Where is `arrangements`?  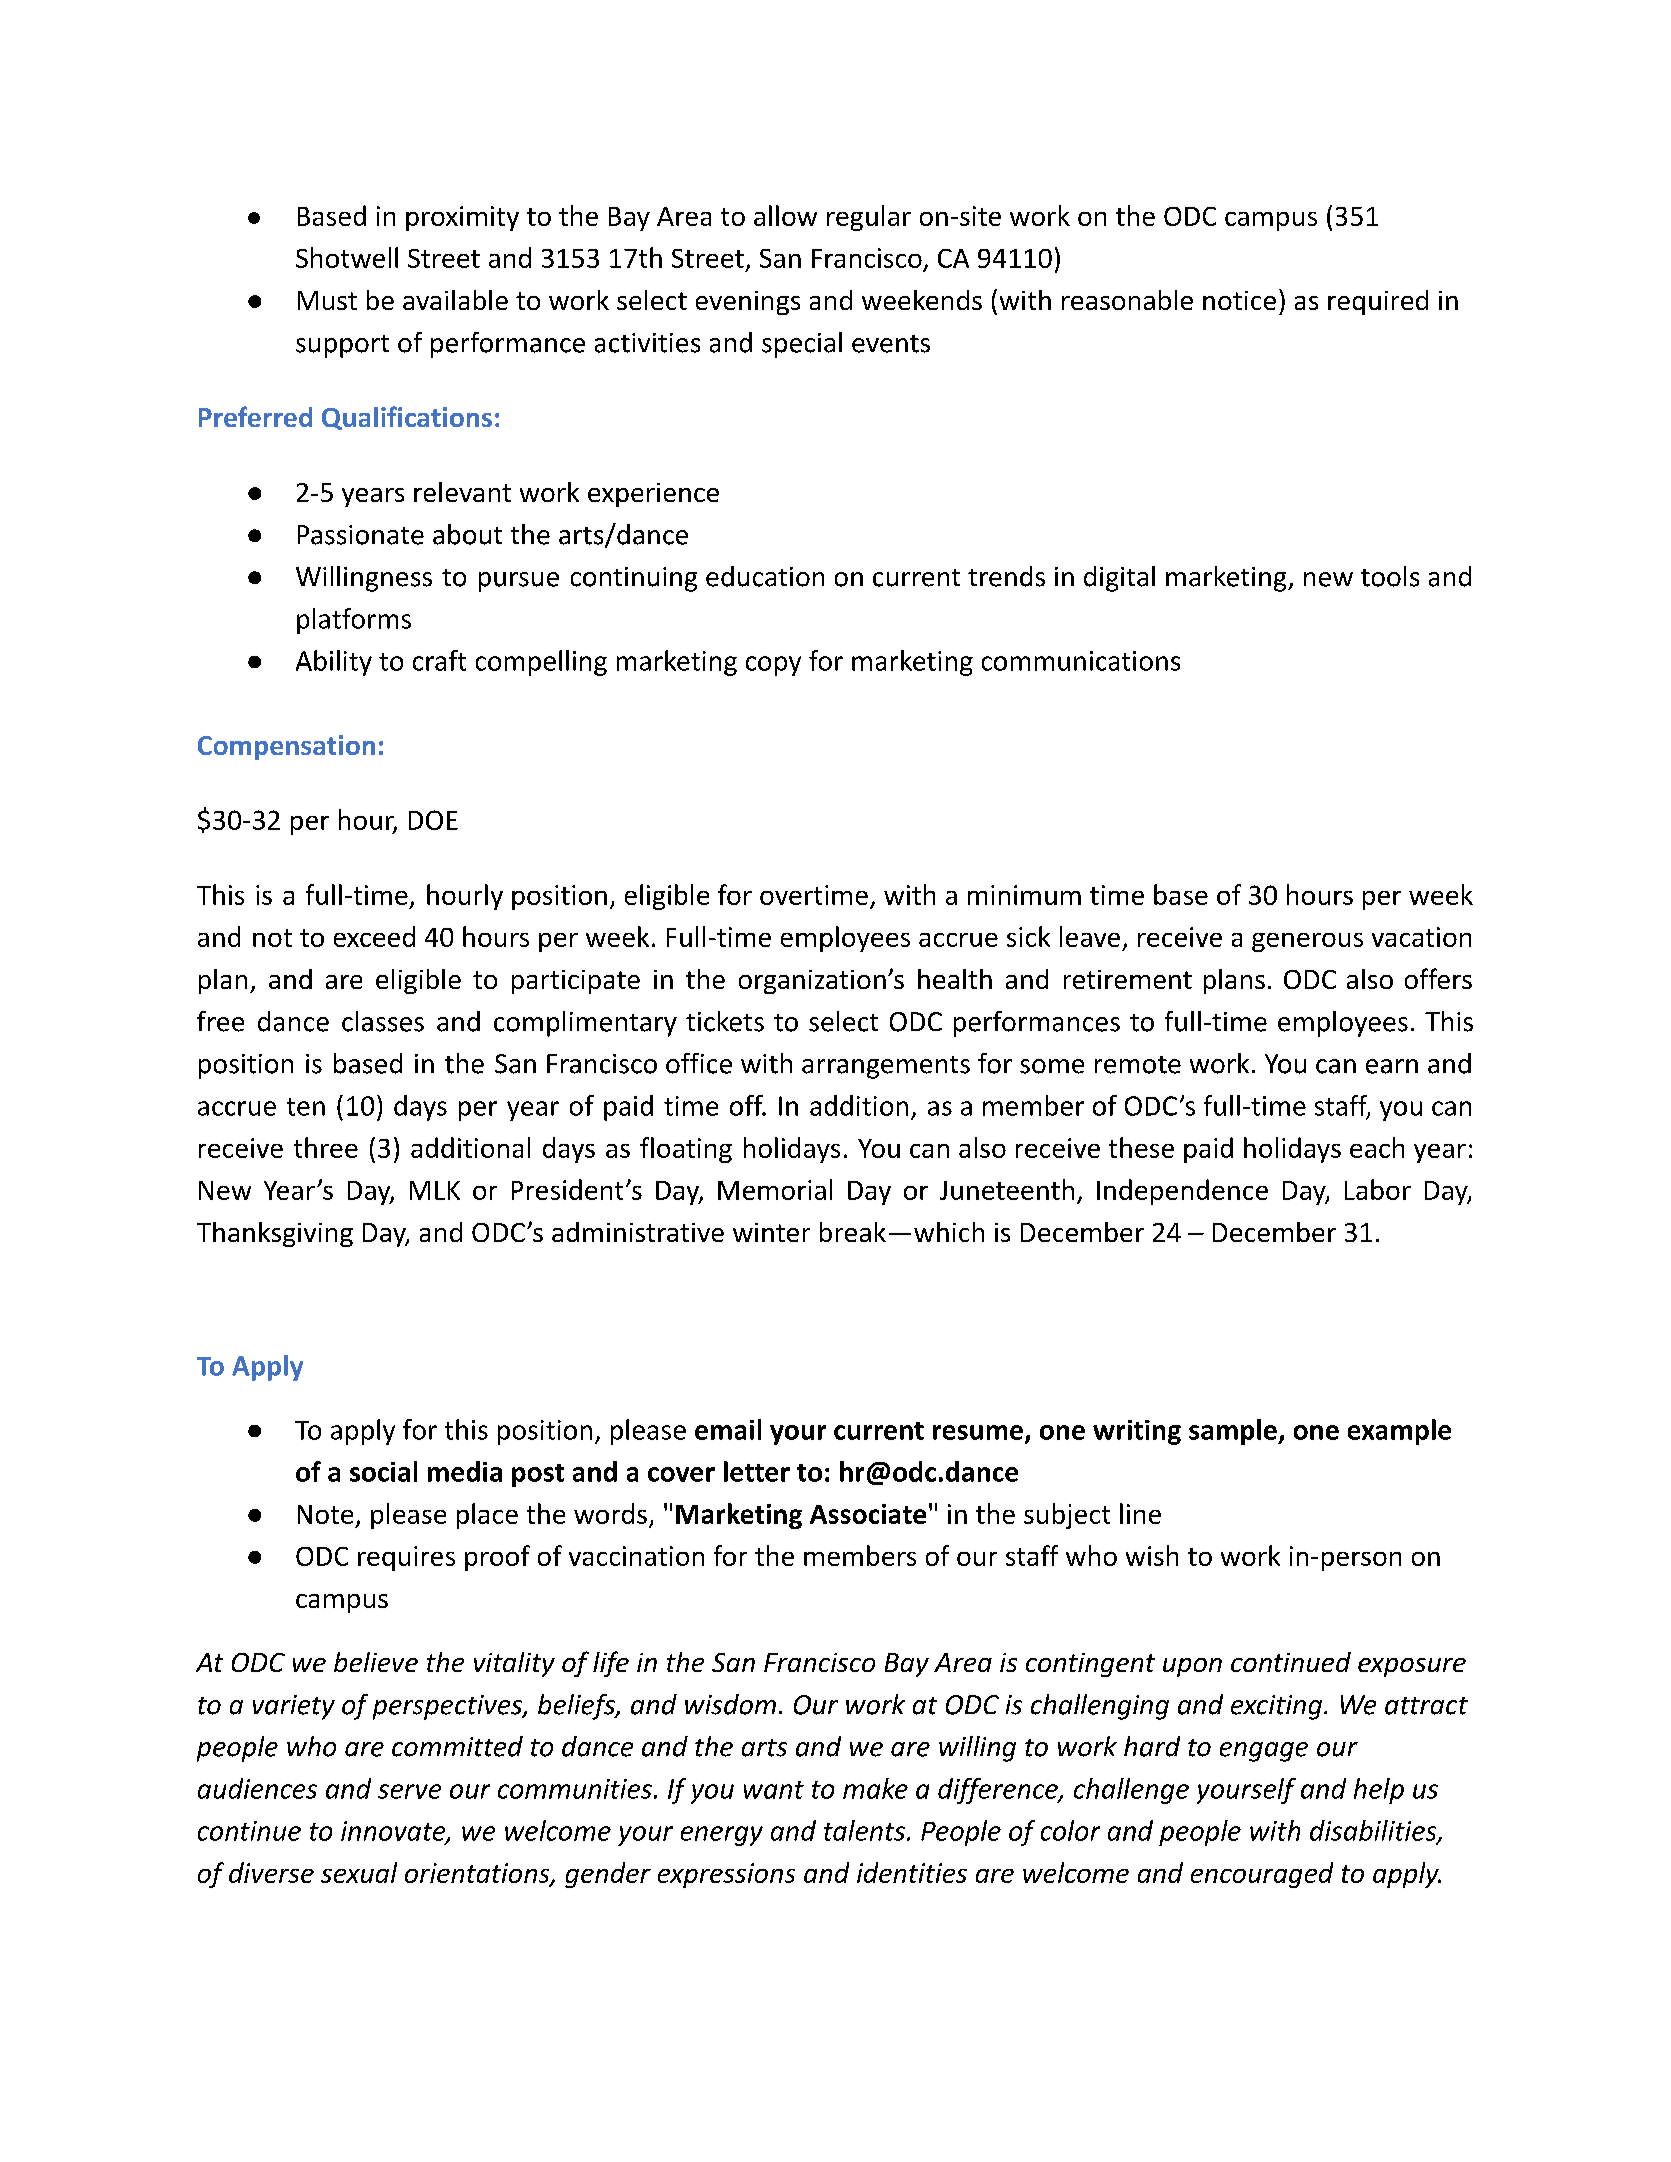
arrangements is located at coordinates (886, 1067).
